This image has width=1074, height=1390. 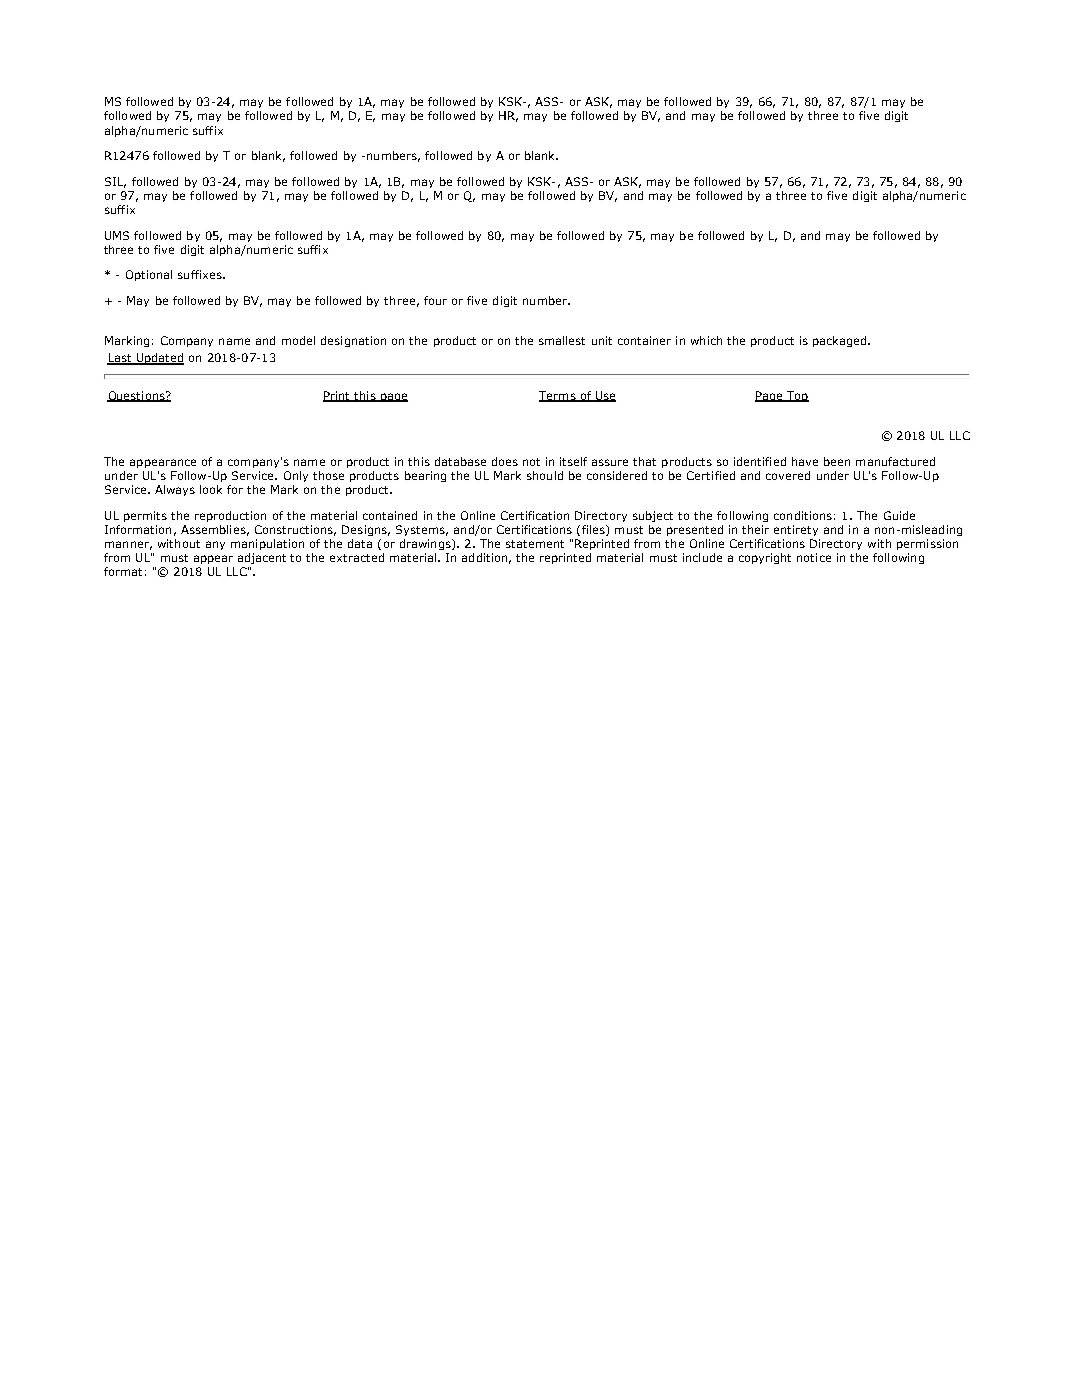 I want to click on Optional, so click(x=149, y=275).
